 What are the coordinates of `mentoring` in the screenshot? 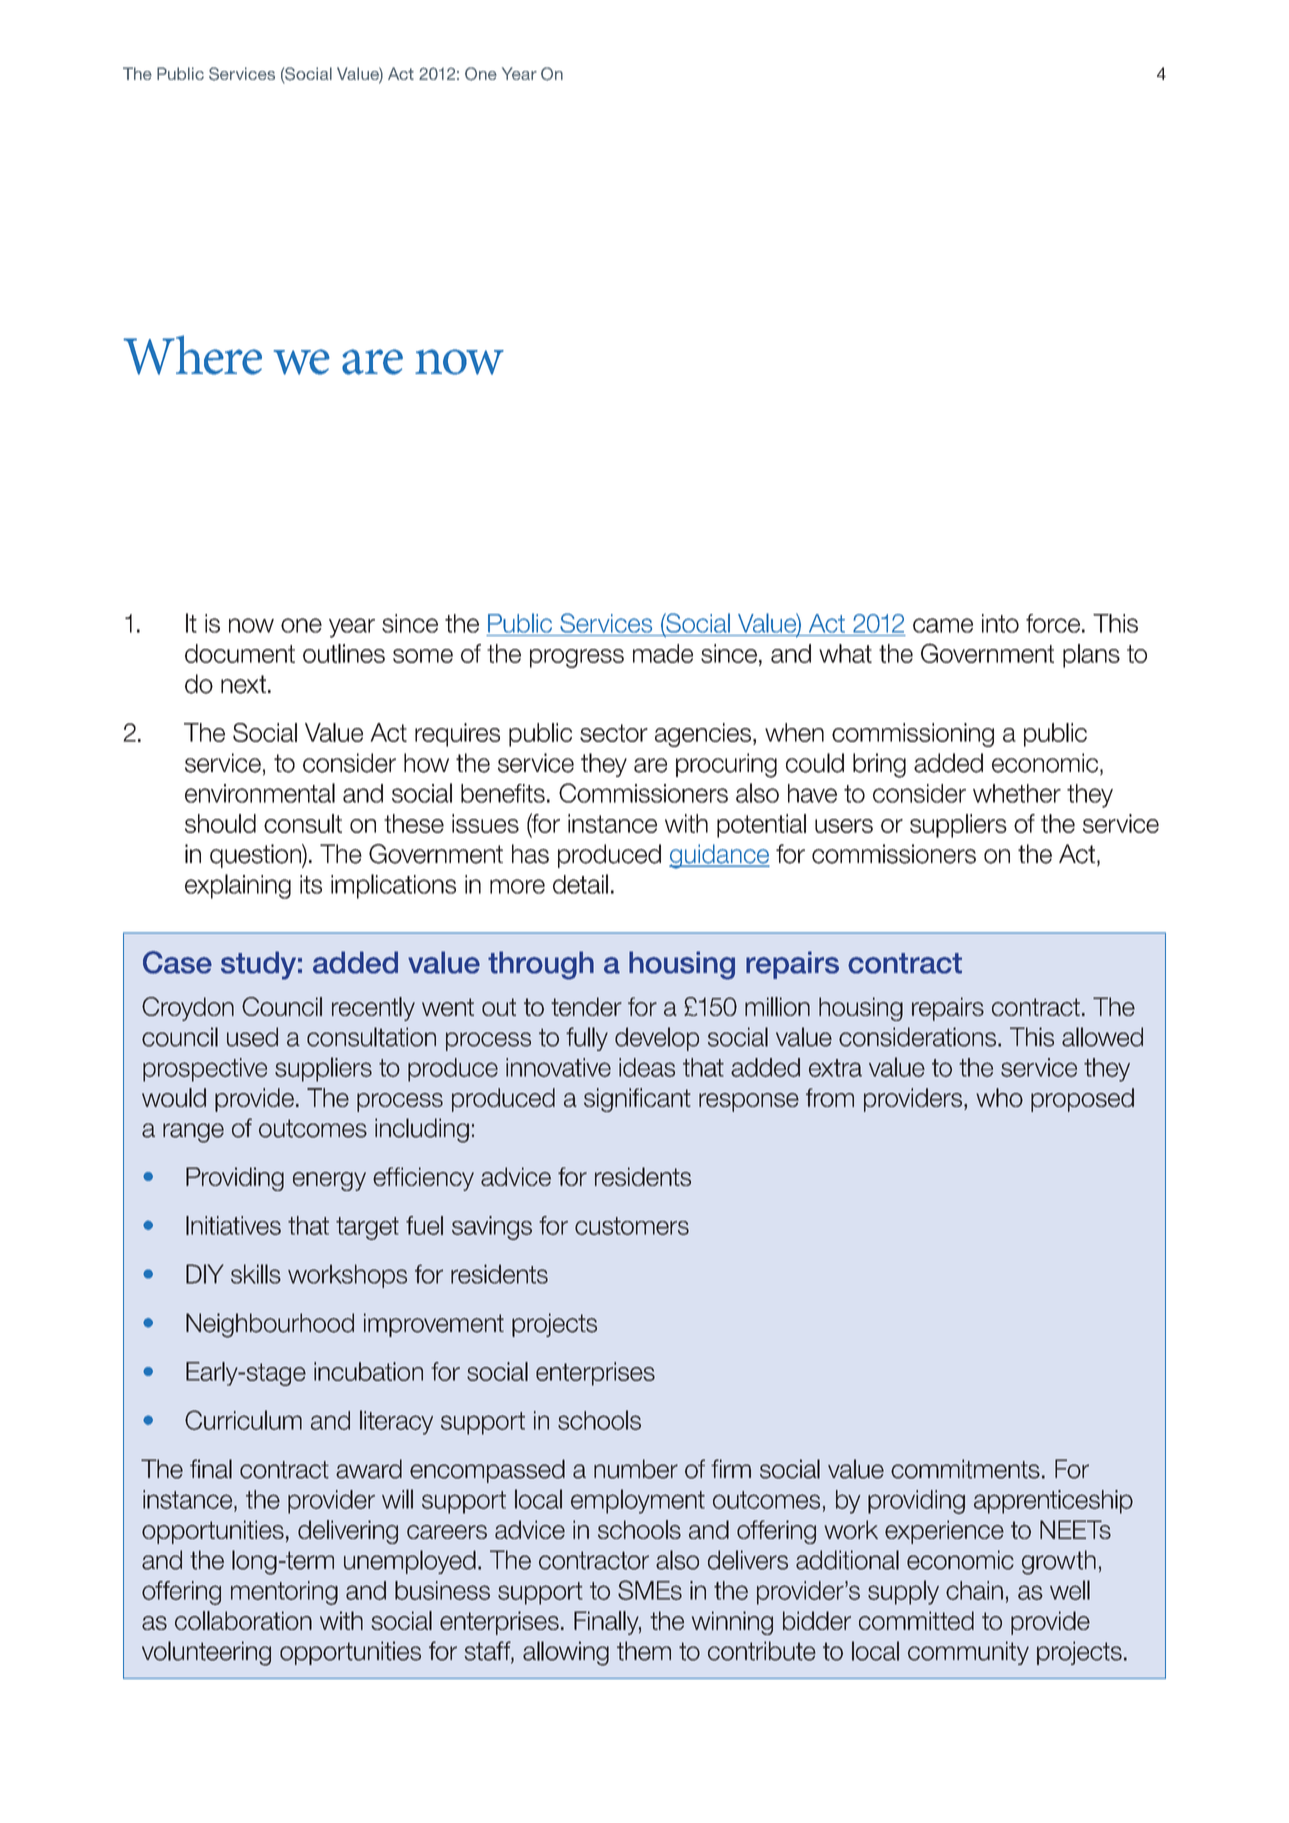 It's located at (284, 1593).
